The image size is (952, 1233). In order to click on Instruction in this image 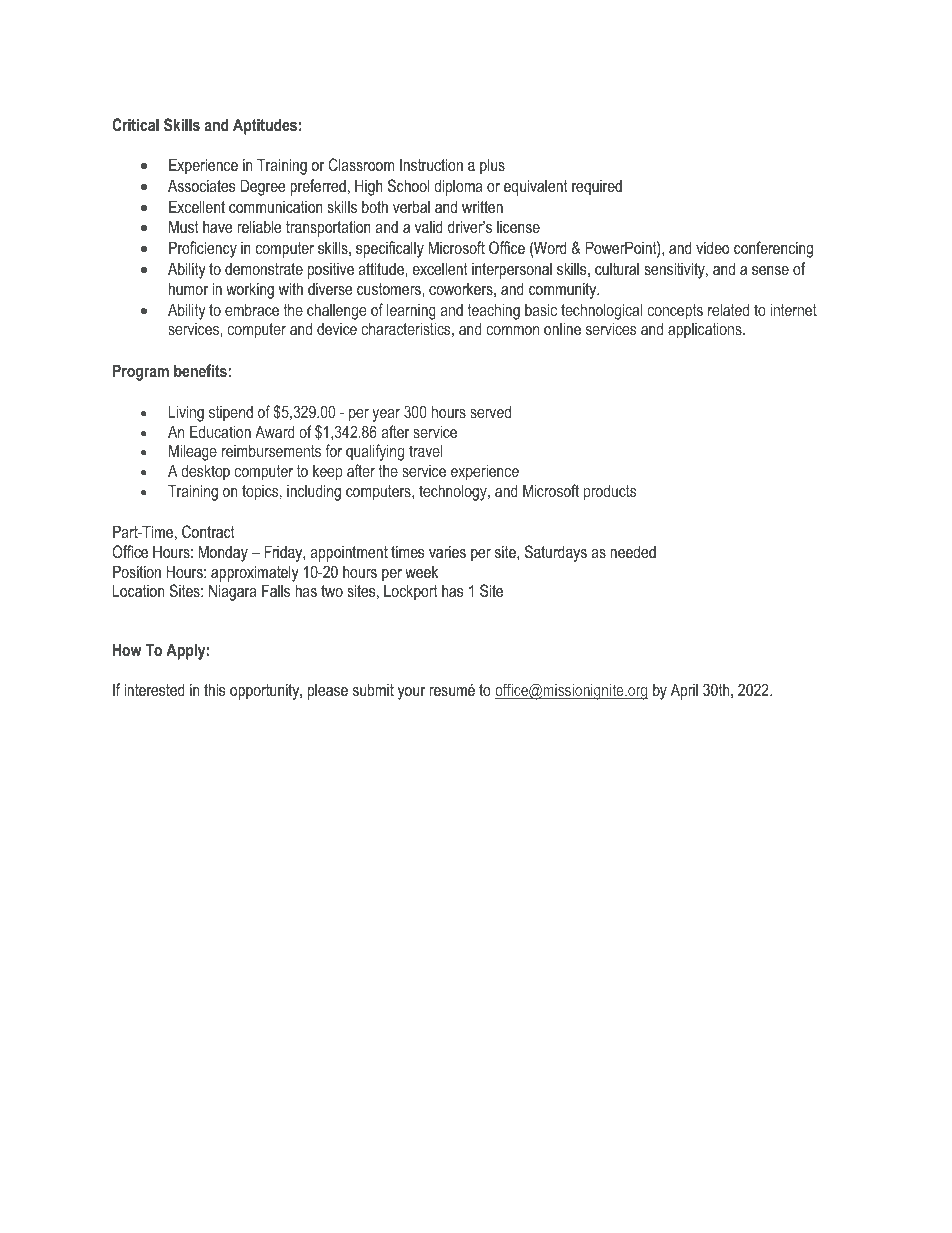, I will do `click(431, 164)`.
